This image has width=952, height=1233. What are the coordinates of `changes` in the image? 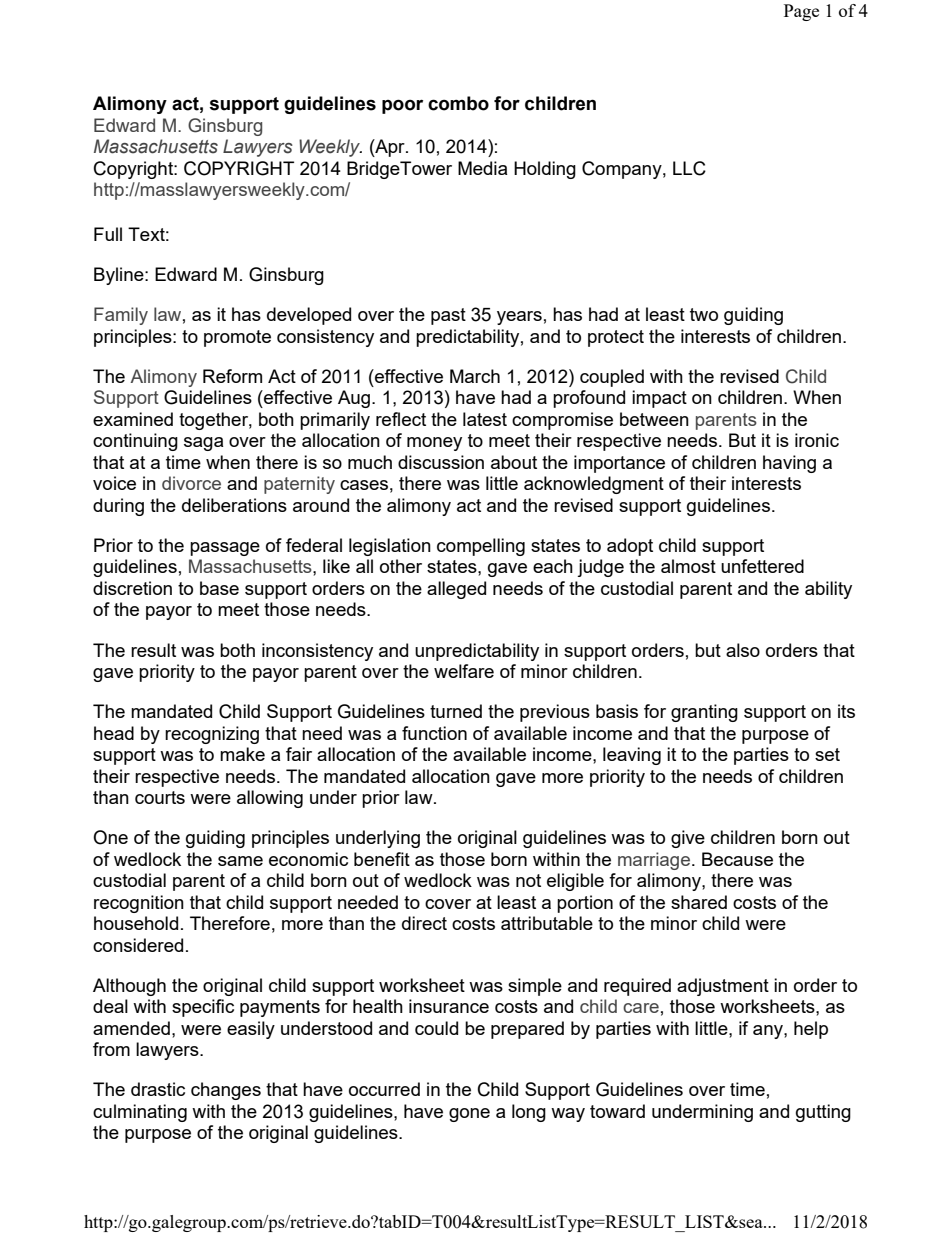 It's located at (226, 1091).
